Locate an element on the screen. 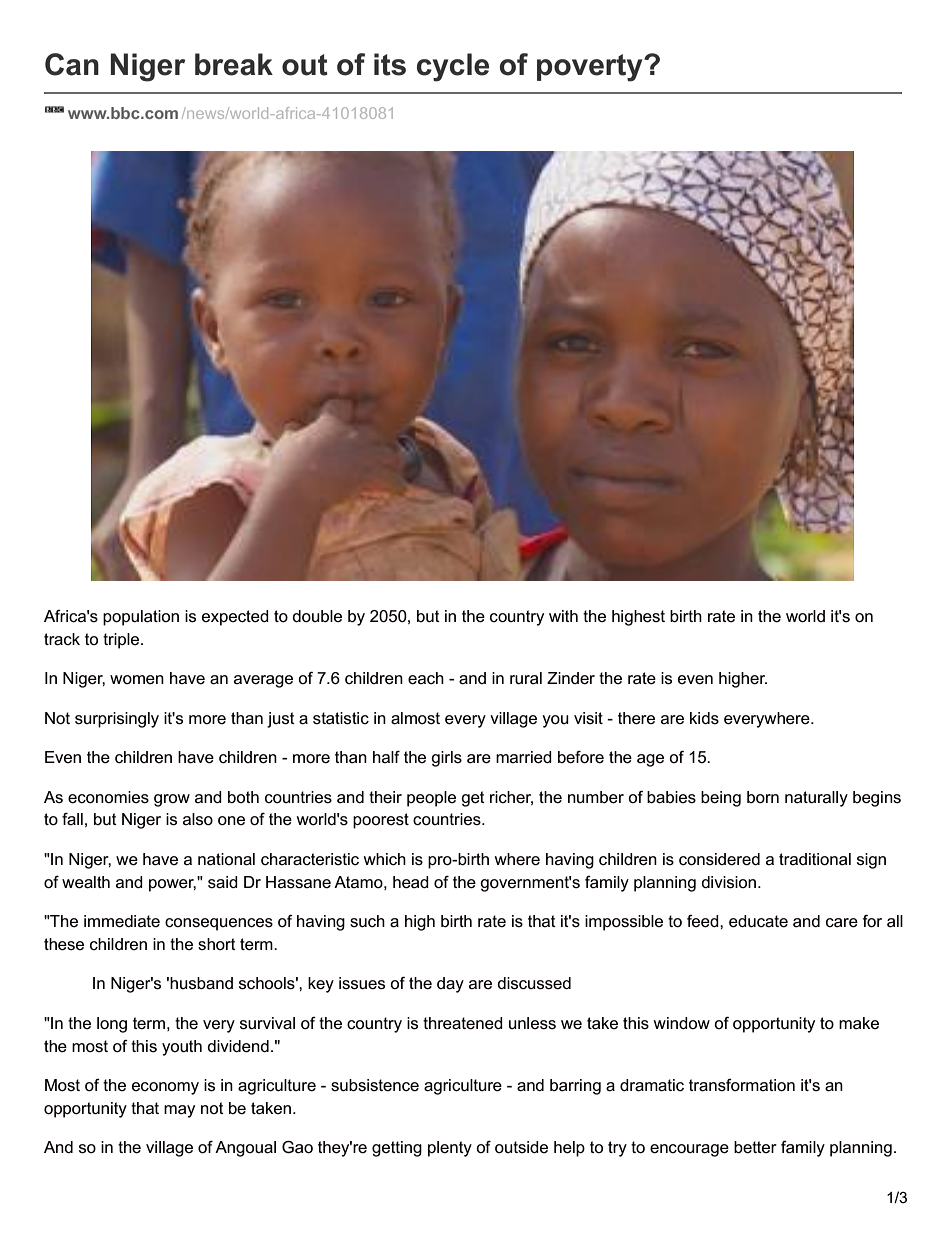 The height and width of the screenshot is (1233, 952). cycle is located at coordinates (453, 67).
